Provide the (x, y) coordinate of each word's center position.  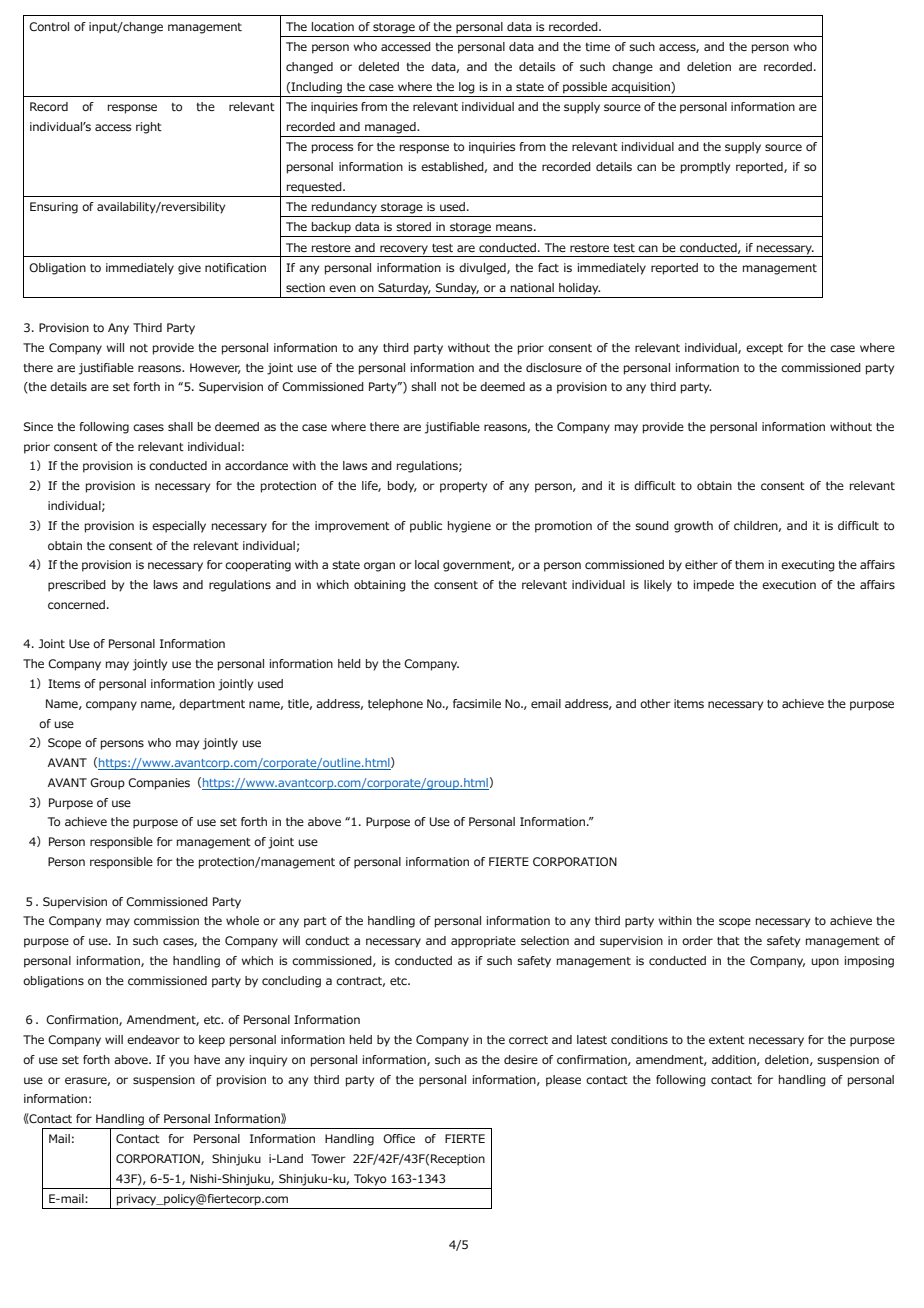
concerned (76, 604)
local (427, 564)
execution (789, 584)
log (467, 88)
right (149, 128)
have (207, 1059)
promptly (705, 168)
